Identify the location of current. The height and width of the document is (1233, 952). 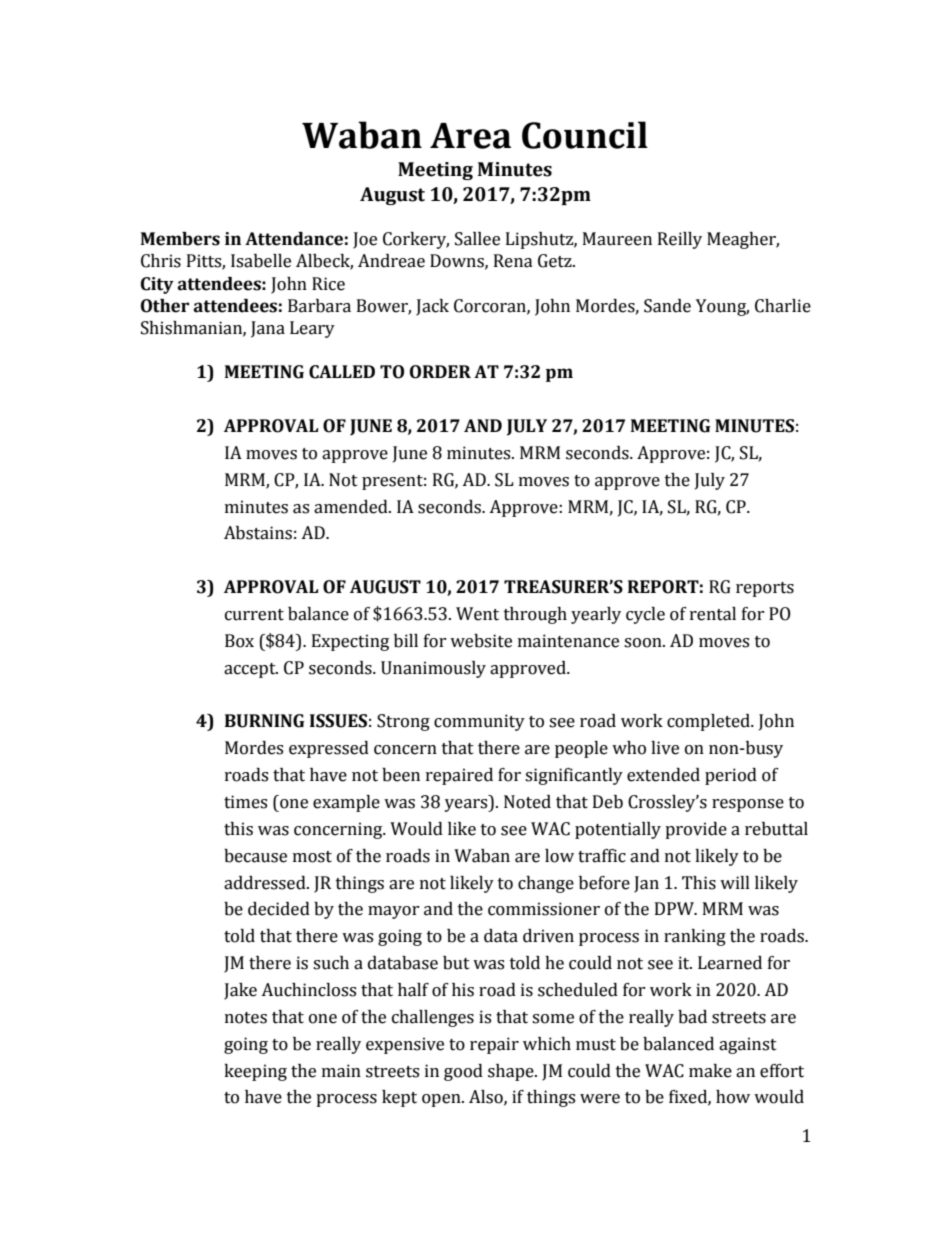
(254, 615).
